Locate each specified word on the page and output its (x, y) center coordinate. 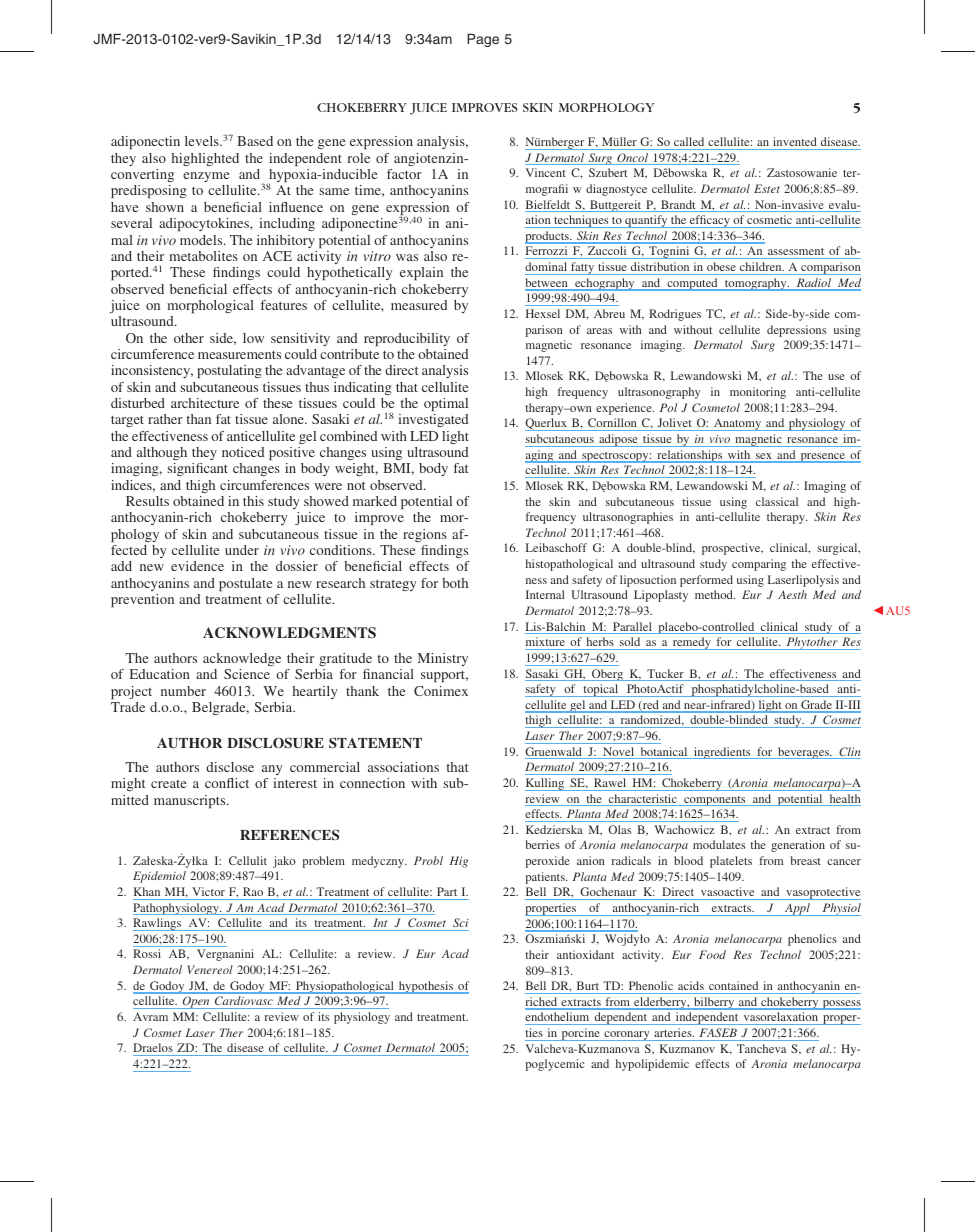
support (444, 676)
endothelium (558, 1018)
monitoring (758, 393)
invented (795, 141)
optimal (446, 404)
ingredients (722, 753)
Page (483, 40)
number (183, 691)
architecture (205, 403)
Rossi (147, 953)
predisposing (149, 191)
